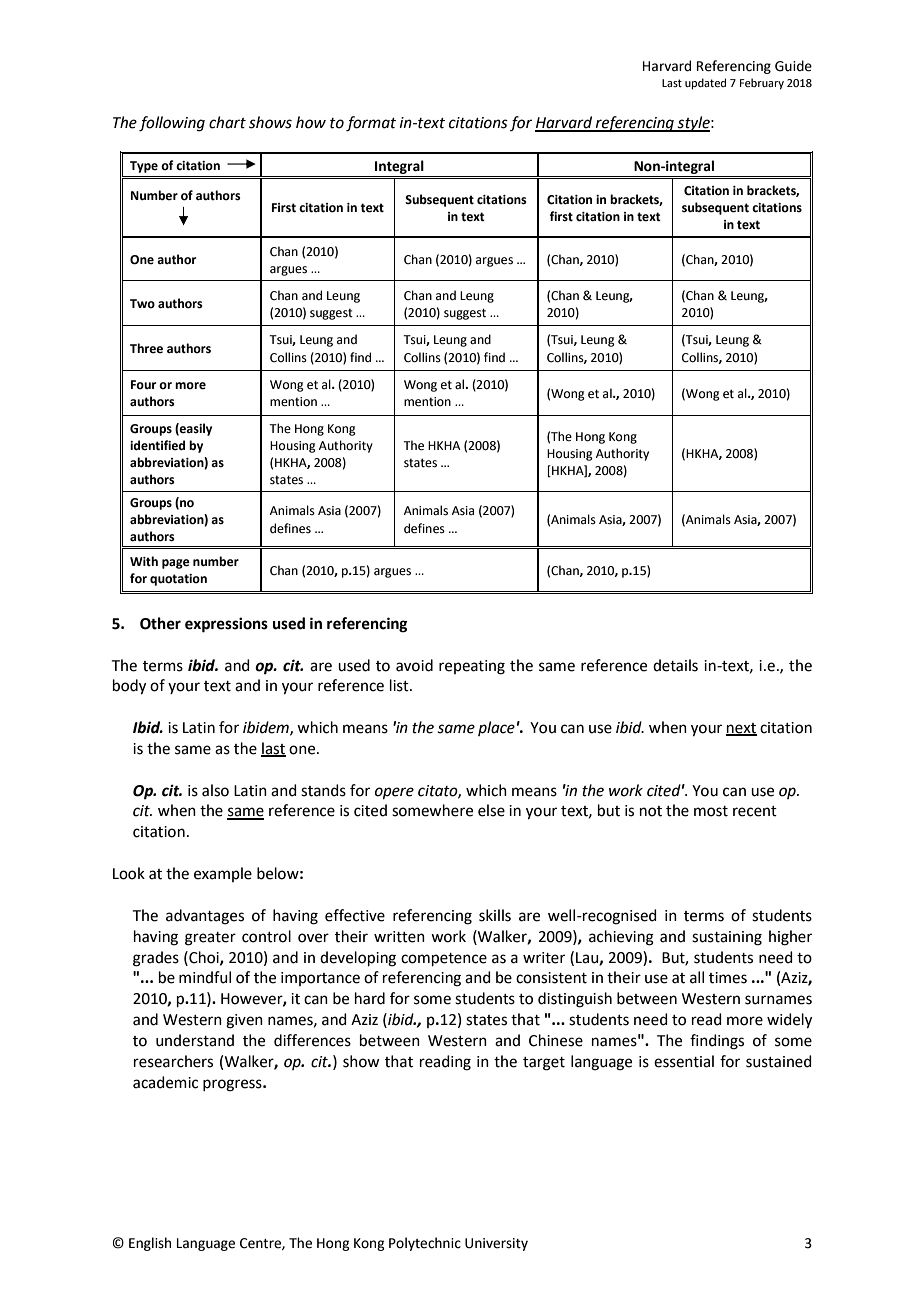 The height and width of the screenshot is (1308, 924). I want to click on essential, so click(684, 1061).
